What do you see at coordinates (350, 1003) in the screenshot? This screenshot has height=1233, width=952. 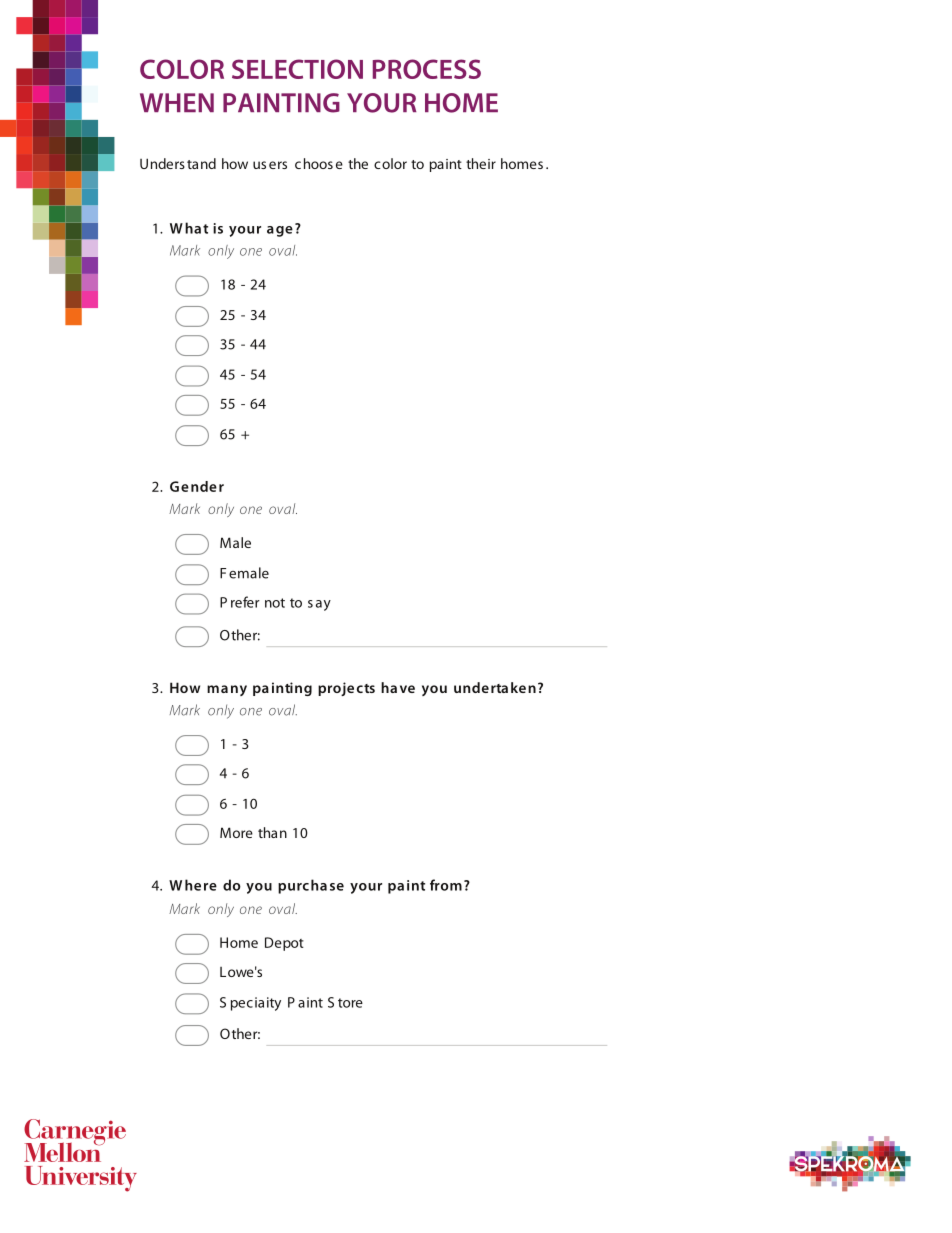 I see `tore` at bounding box center [350, 1003].
